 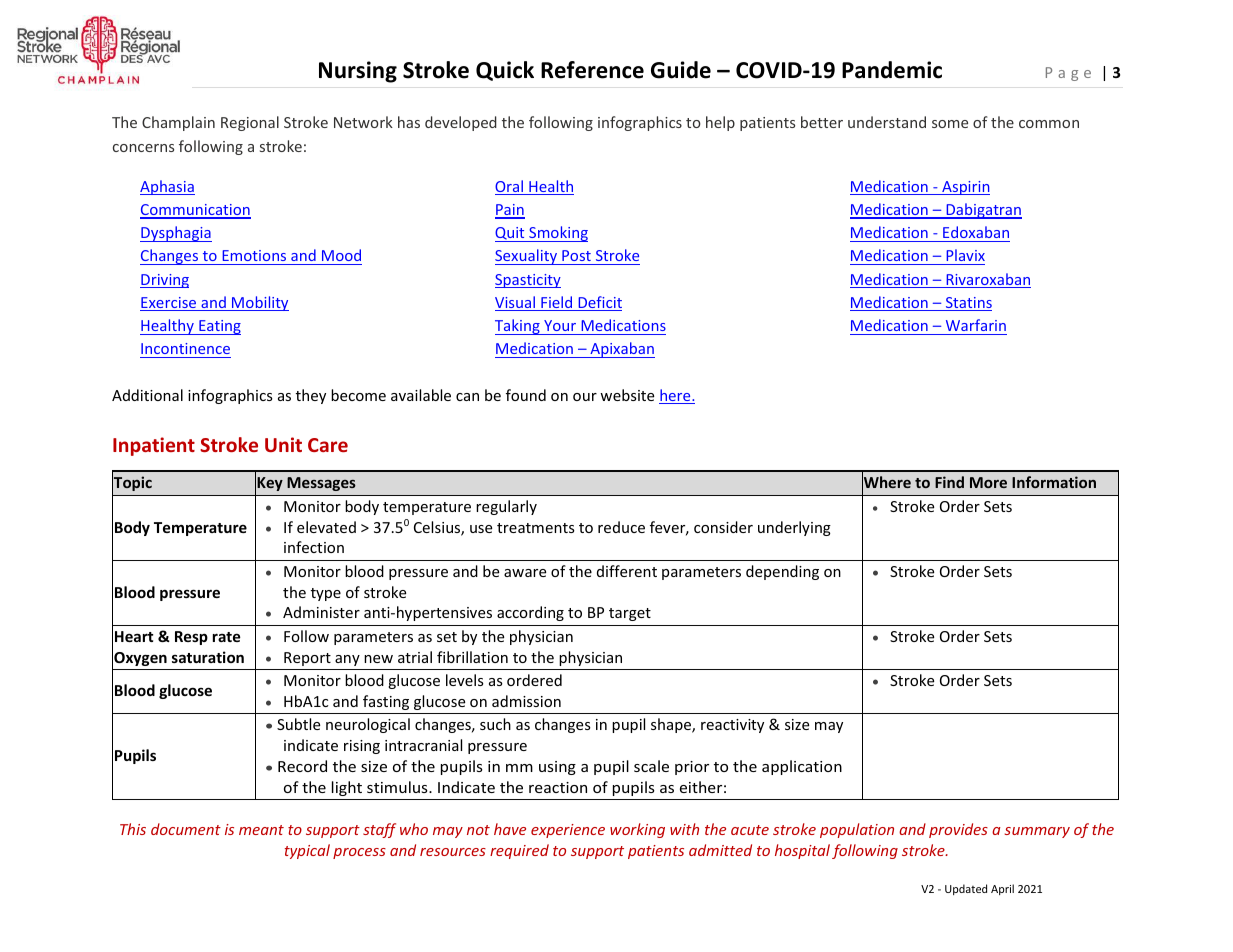 I want to click on Apixaban, so click(x=621, y=350).
